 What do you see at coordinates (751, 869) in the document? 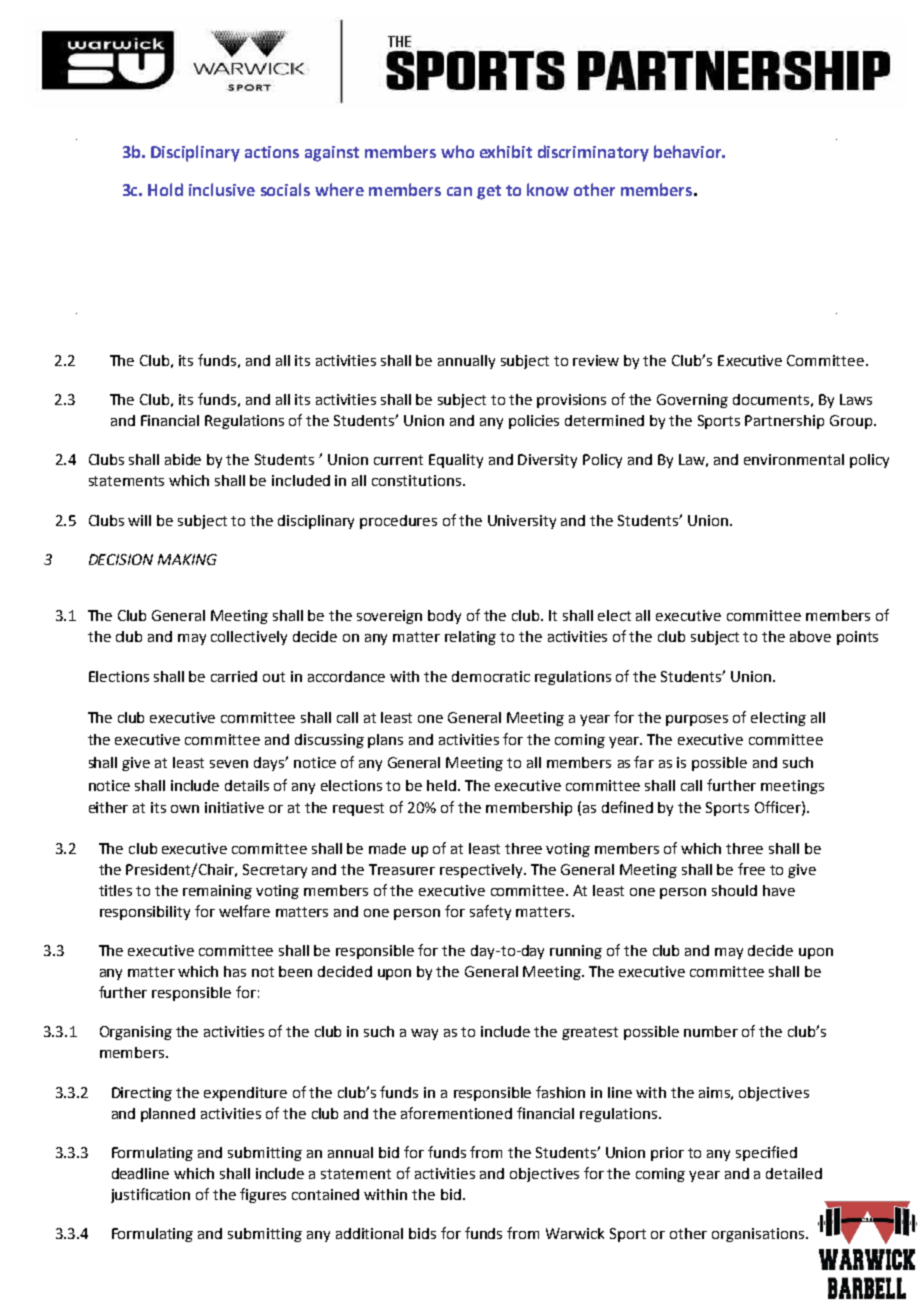
I see `free` at bounding box center [751, 869].
